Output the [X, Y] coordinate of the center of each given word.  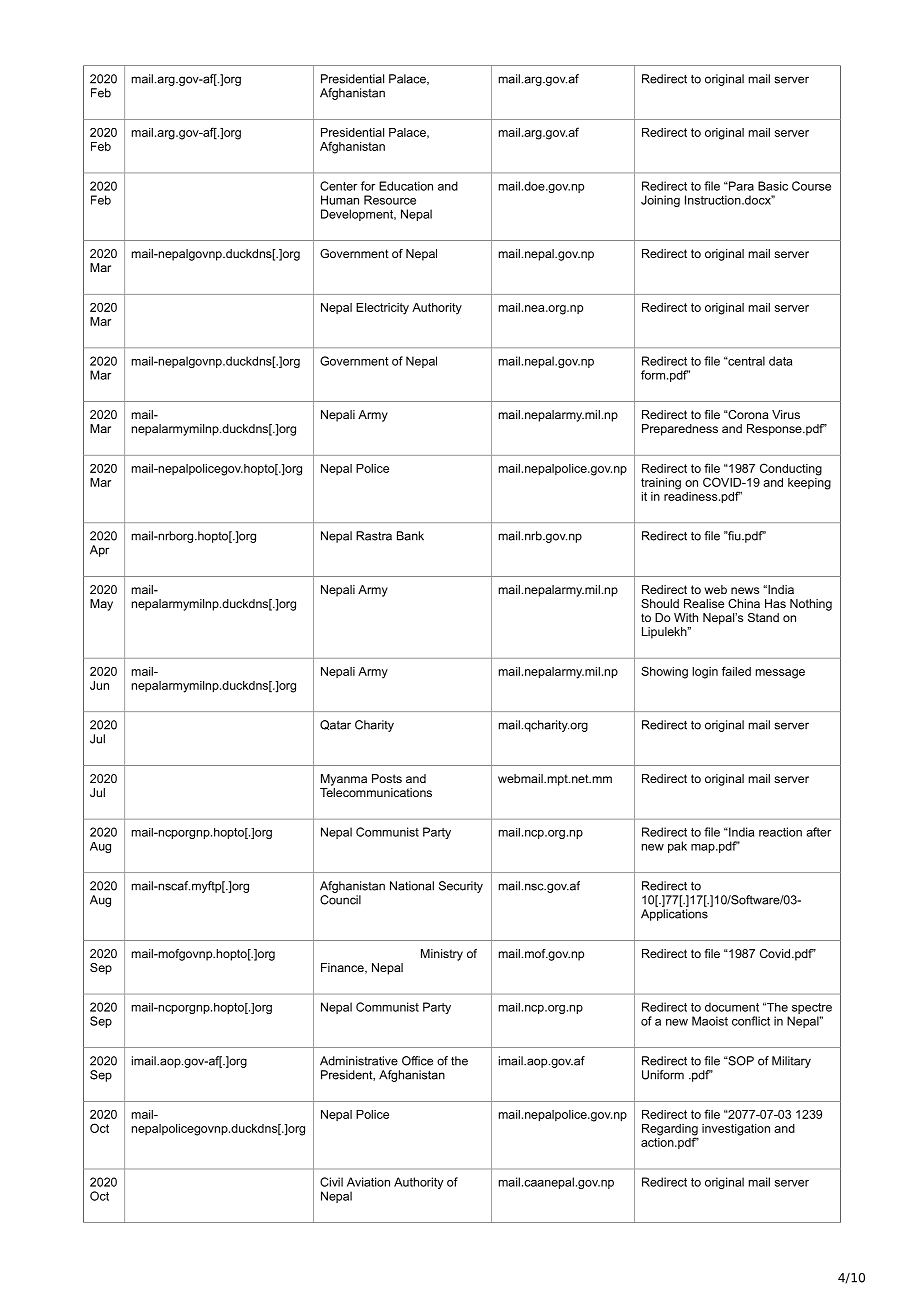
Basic [773, 186]
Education [406, 186]
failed [736, 671]
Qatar [335, 725]
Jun [99, 685]
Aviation [368, 1182]
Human [340, 200]
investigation [736, 1130]
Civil [331, 1182]
